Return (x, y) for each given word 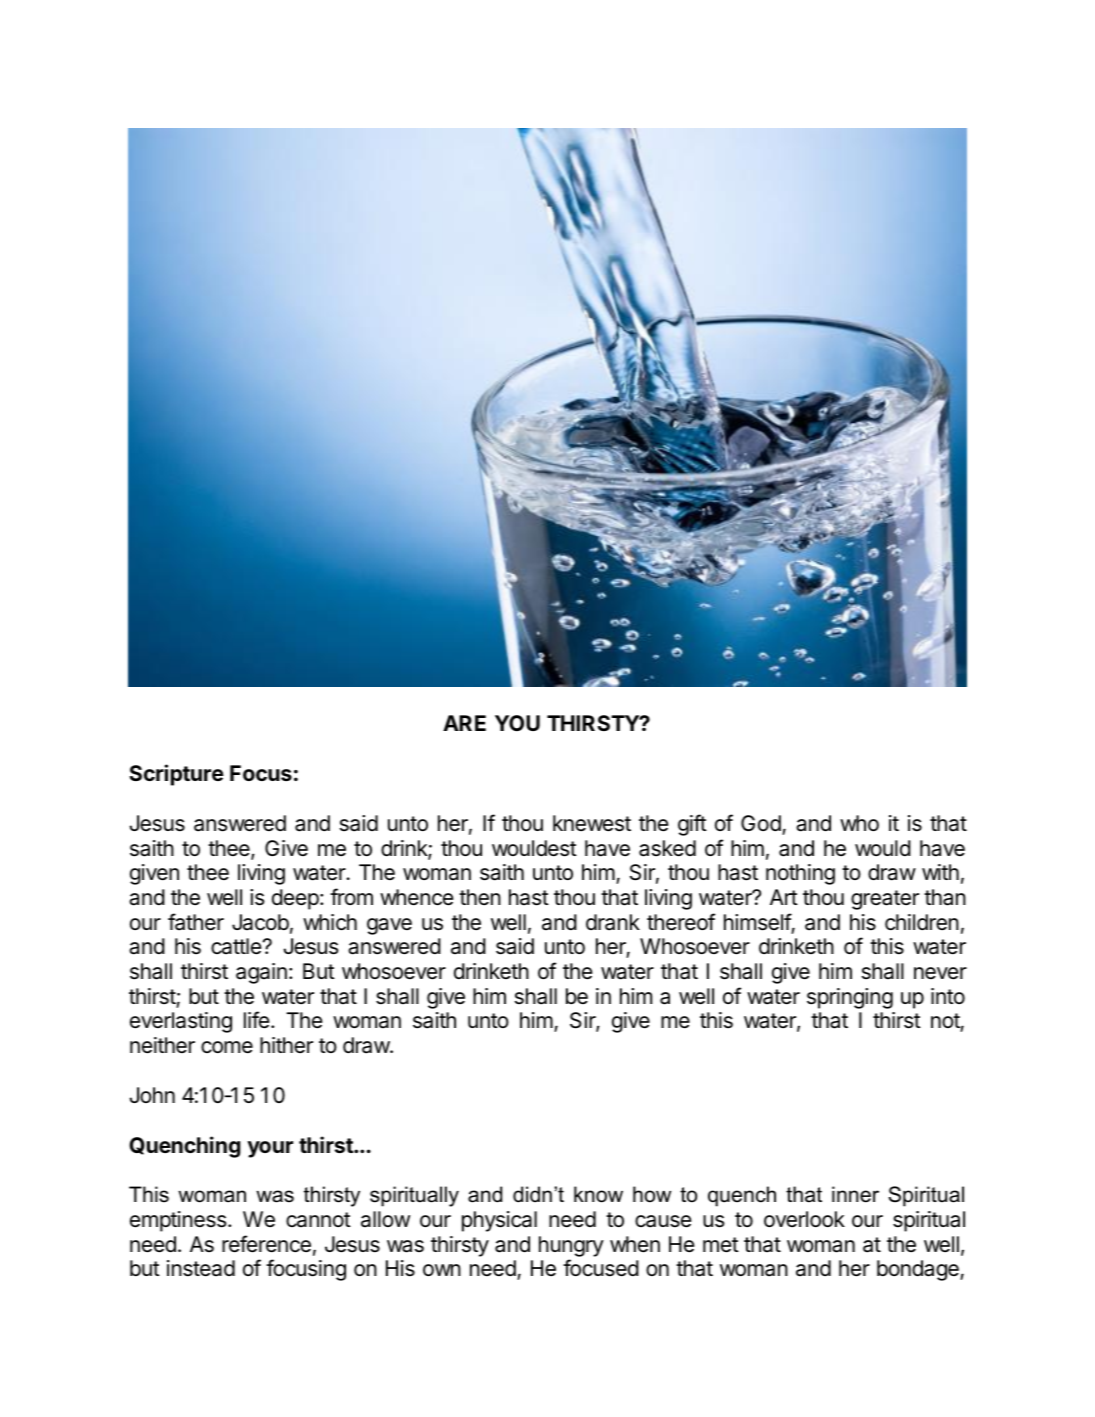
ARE (464, 723)
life (258, 1020)
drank (613, 922)
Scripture (176, 775)
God (762, 824)
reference (266, 1244)
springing (850, 998)
